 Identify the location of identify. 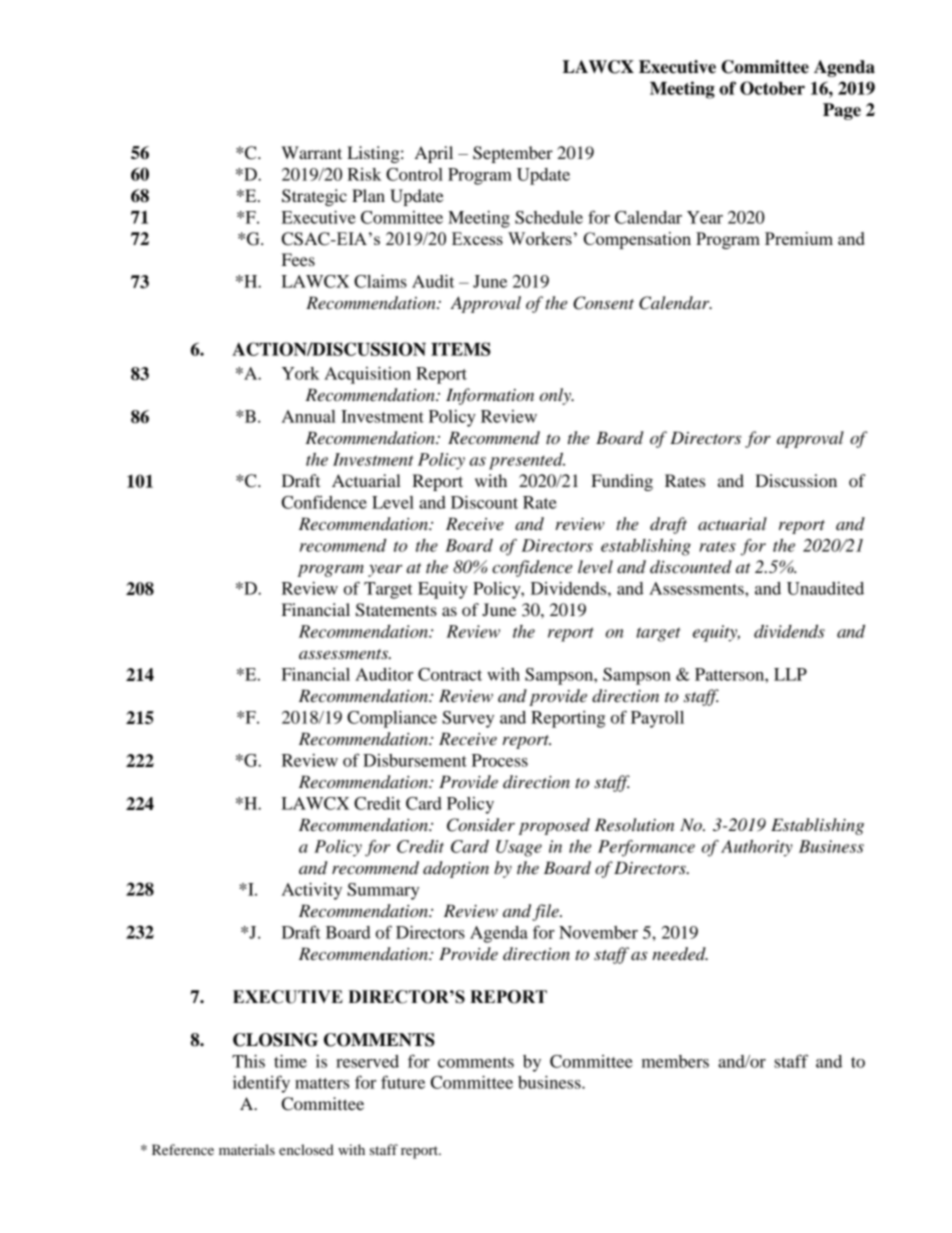
(261, 1084).
